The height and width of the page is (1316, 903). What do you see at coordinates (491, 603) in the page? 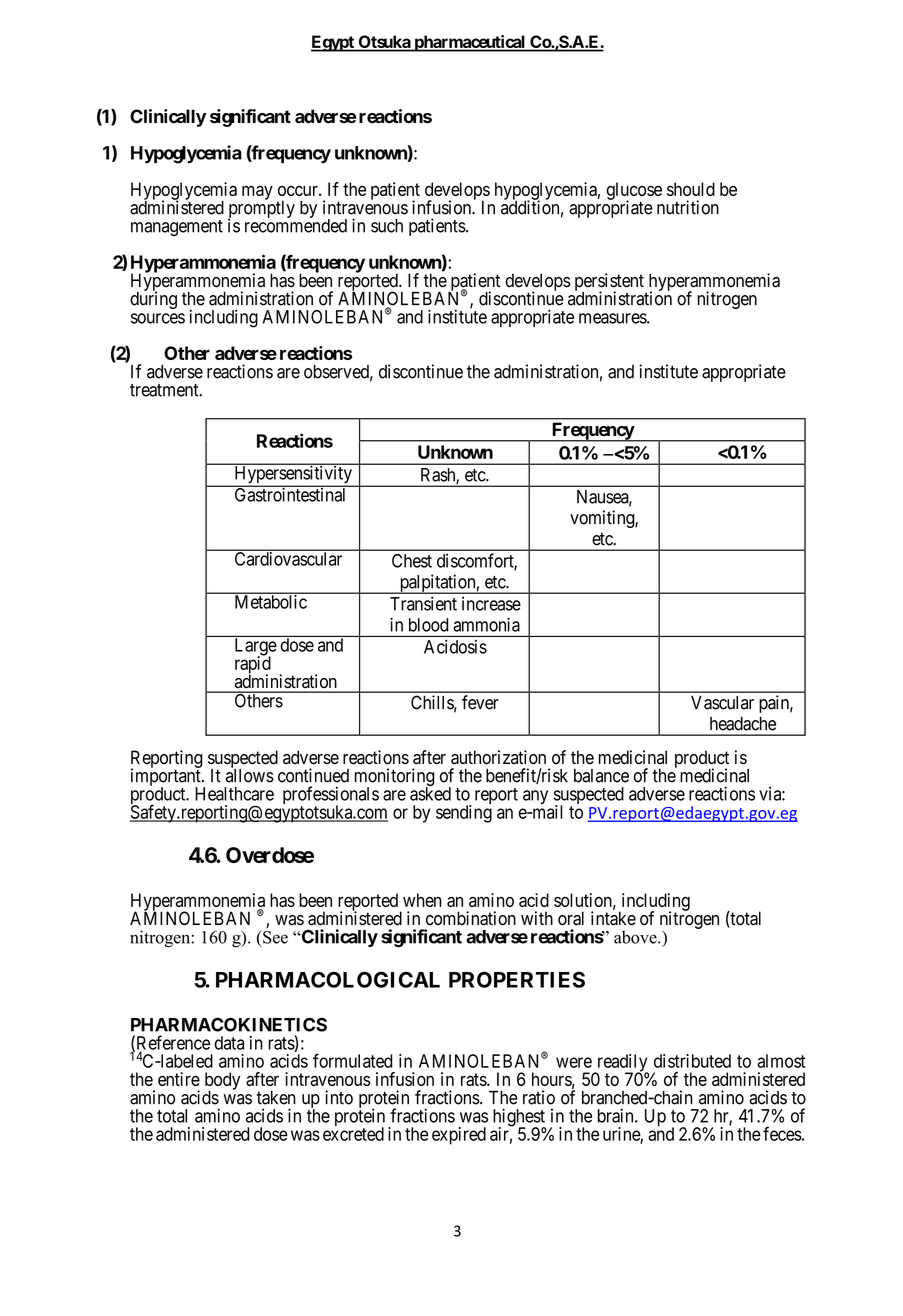
I see `increase` at bounding box center [491, 603].
